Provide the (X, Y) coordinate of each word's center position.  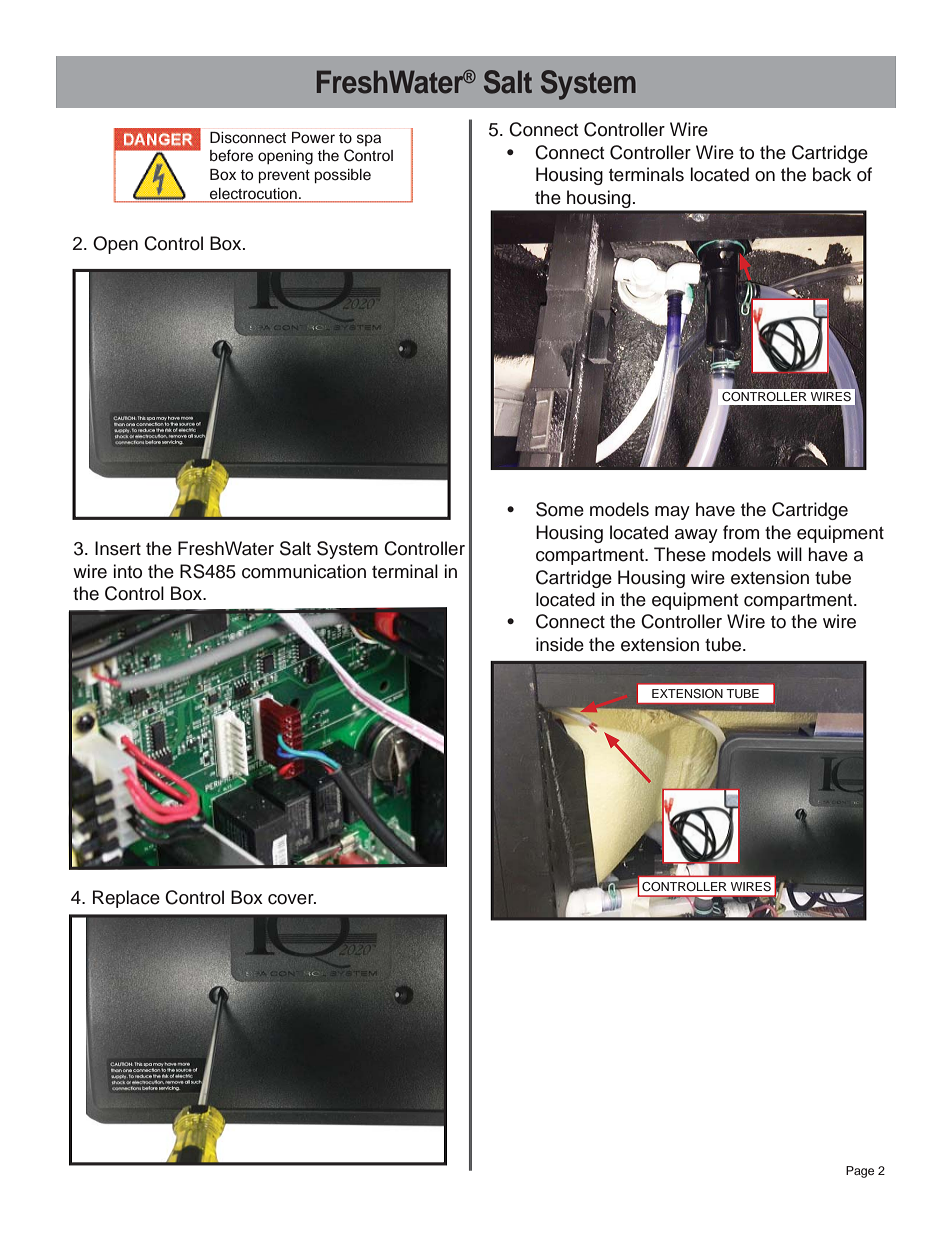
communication (304, 571)
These (680, 554)
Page (860, 1172)
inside (560, 644)
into (128, 571)
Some (560, 509)
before (231, 155)
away (696, 536)
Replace (126, 899)
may (672, 513)
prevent (284, 177)
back (832, 174)
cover (292, 899)
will (789, 554)
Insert (118, 548)
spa (369, 140)
